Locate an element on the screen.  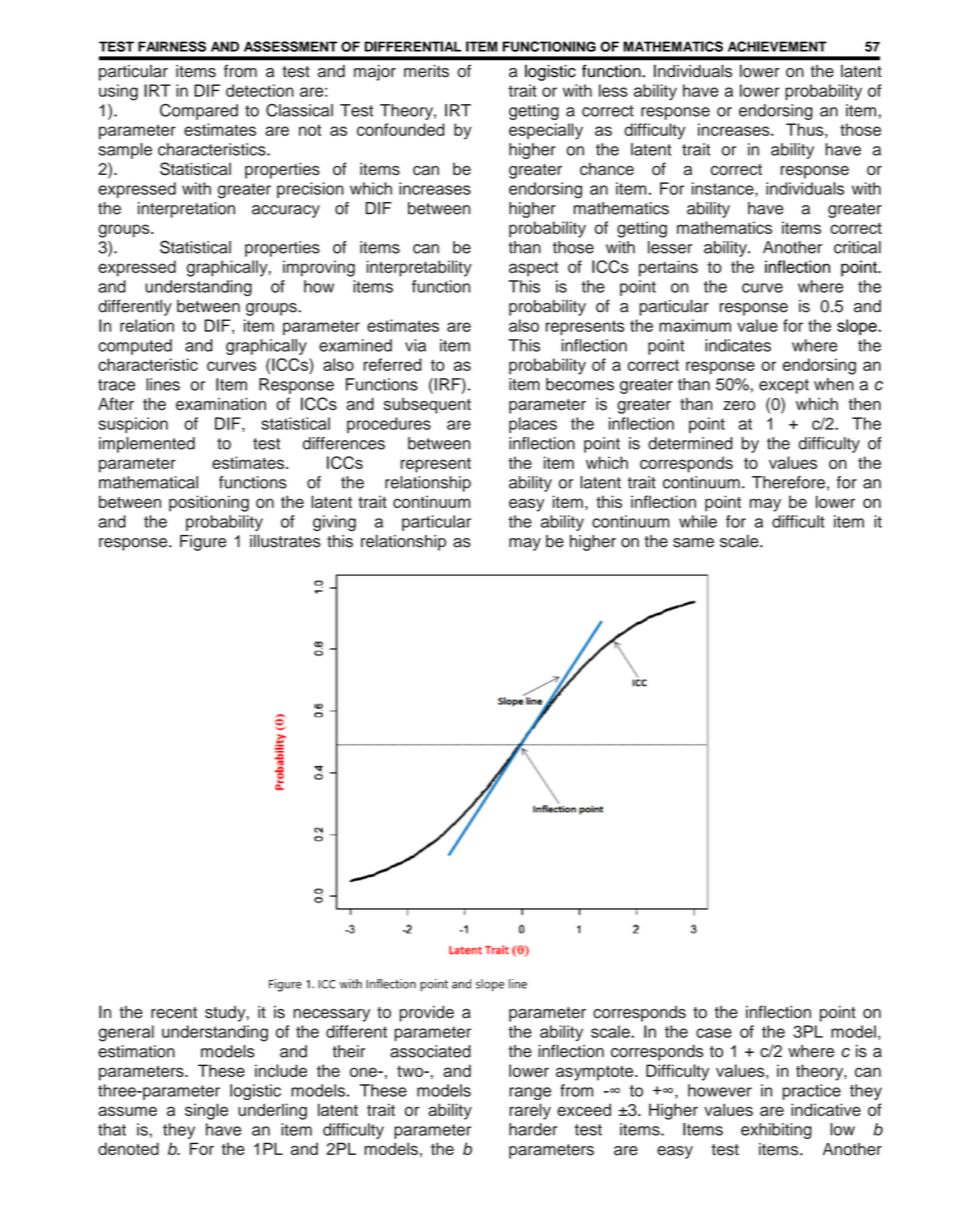
places is located at coordinates (533, 425).
